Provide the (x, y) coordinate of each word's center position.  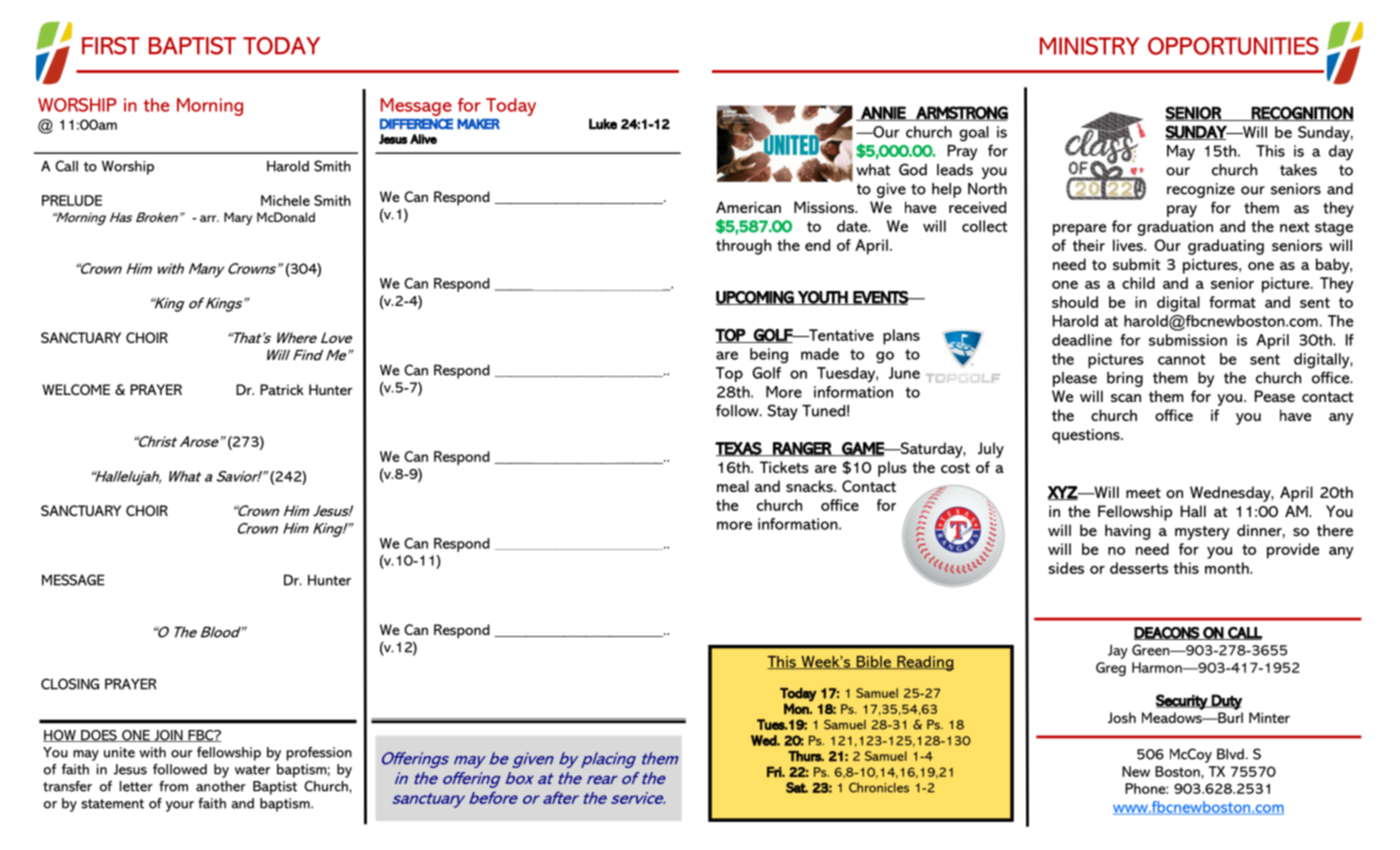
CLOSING (70, 684)
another (221, 786)
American (748, 207)
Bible (874, 662)
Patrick (282, 389)
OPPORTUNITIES (1233, 46)
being (769, 356)
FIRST (111, 46)
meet (1143, 493)
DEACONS (1167, 633)
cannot (1181, 359)
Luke (603, 124)
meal (733, 486)
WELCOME (76, 389)
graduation (1175, 228)
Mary (238, 218)
